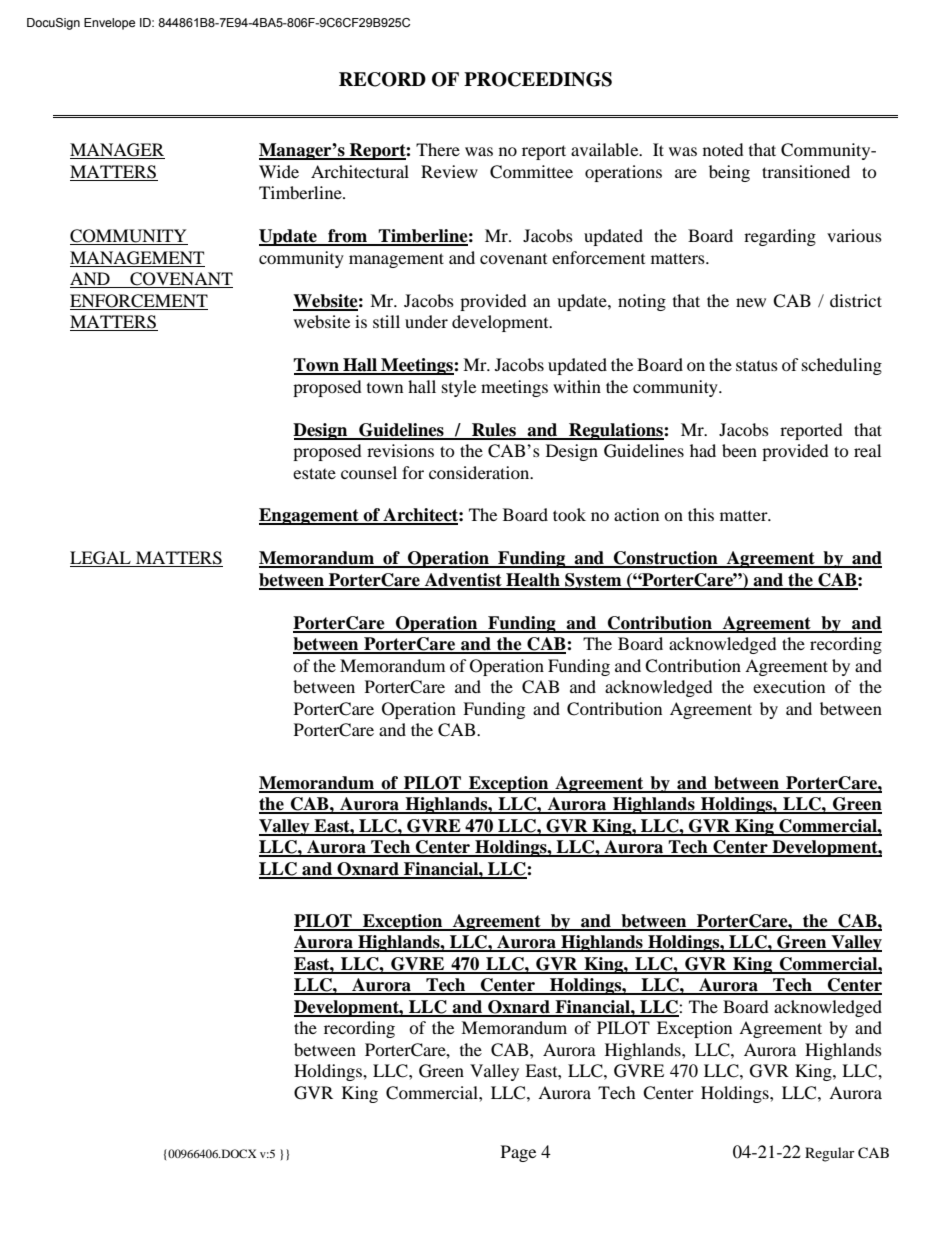 The image size is (952, 1233). What do you see at coordinates (463, 581) in the document?
I see `Adventist` at bounding box center [463, 581].
